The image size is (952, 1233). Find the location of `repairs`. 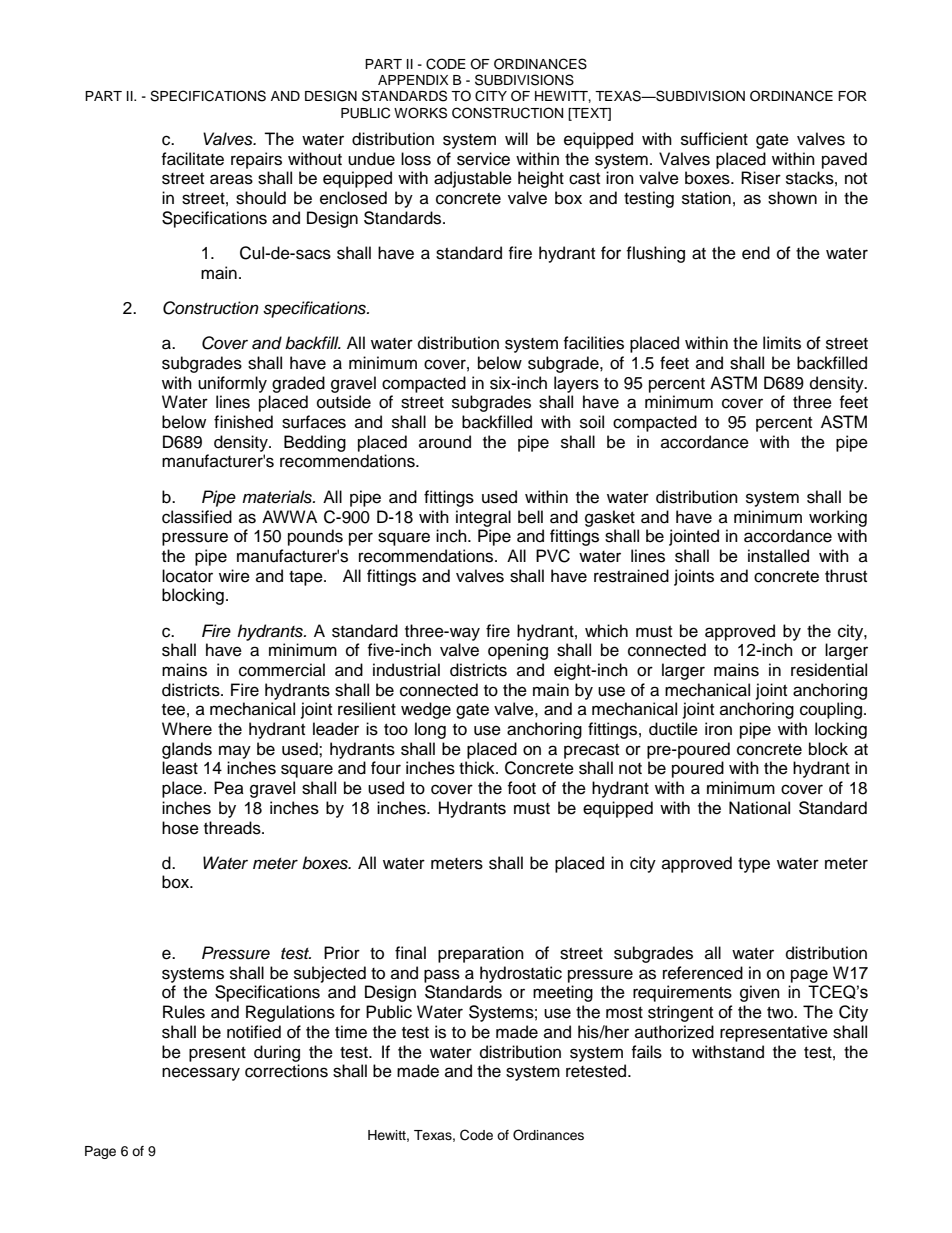

repairs is located at coordinates (256, 160).
